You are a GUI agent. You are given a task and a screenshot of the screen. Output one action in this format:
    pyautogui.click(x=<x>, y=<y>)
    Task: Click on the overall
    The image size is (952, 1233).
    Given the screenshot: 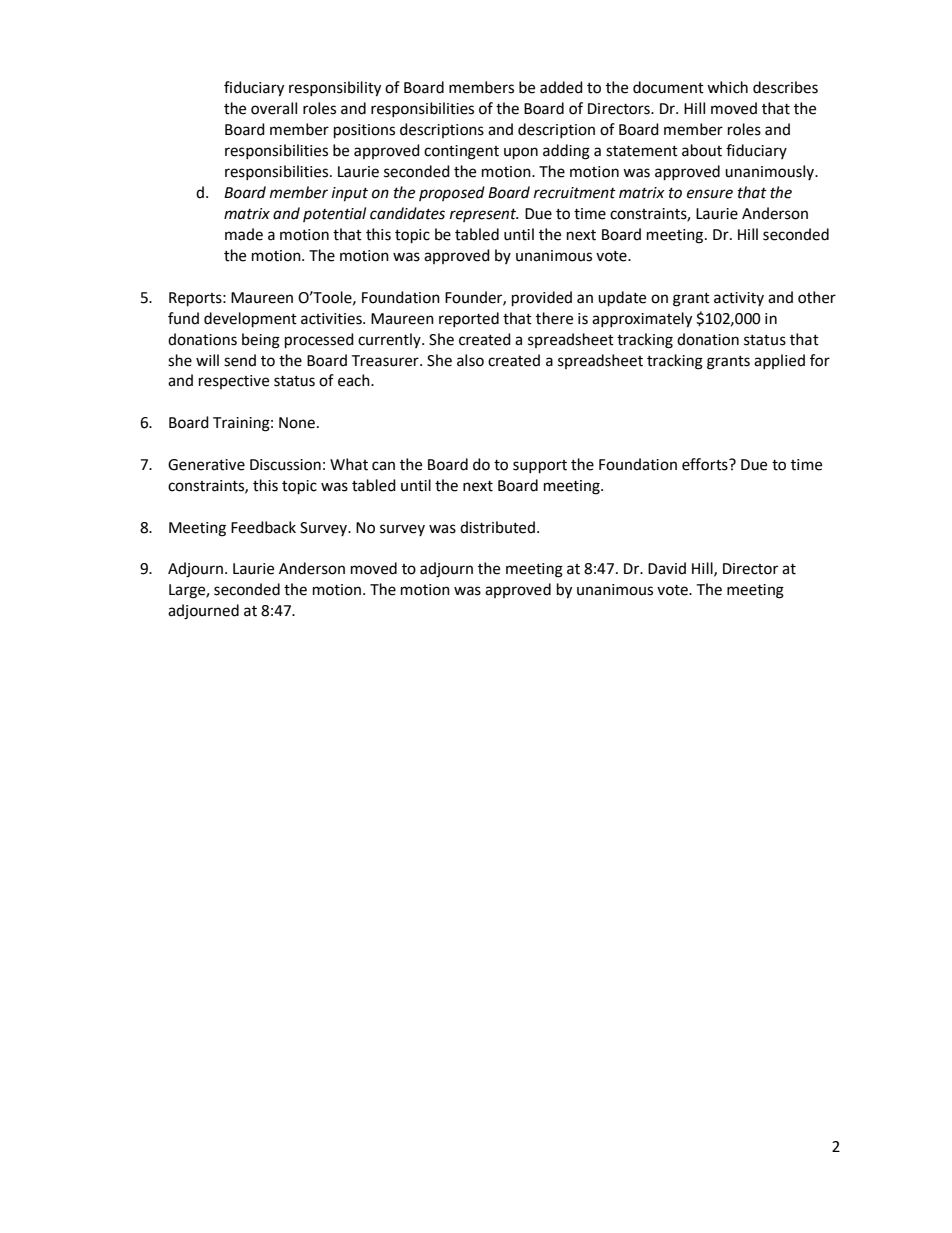 What is the action you would take?
    pyautogui.click(x=274, y=108)
